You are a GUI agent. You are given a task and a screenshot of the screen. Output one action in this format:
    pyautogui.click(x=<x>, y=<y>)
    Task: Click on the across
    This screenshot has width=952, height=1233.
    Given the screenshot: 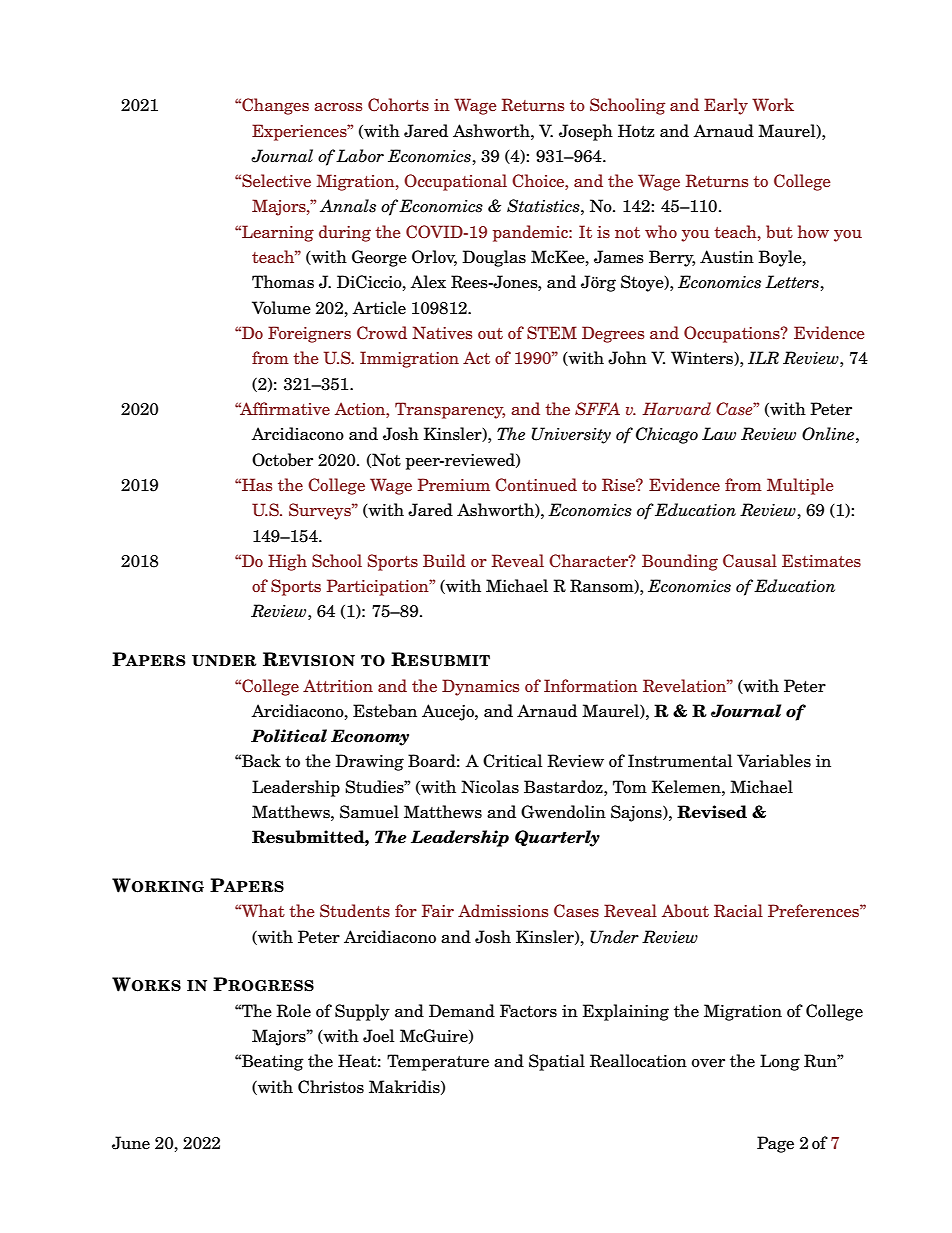 What is the action you would take?
    pyautogui.click(x=338, y=107)
